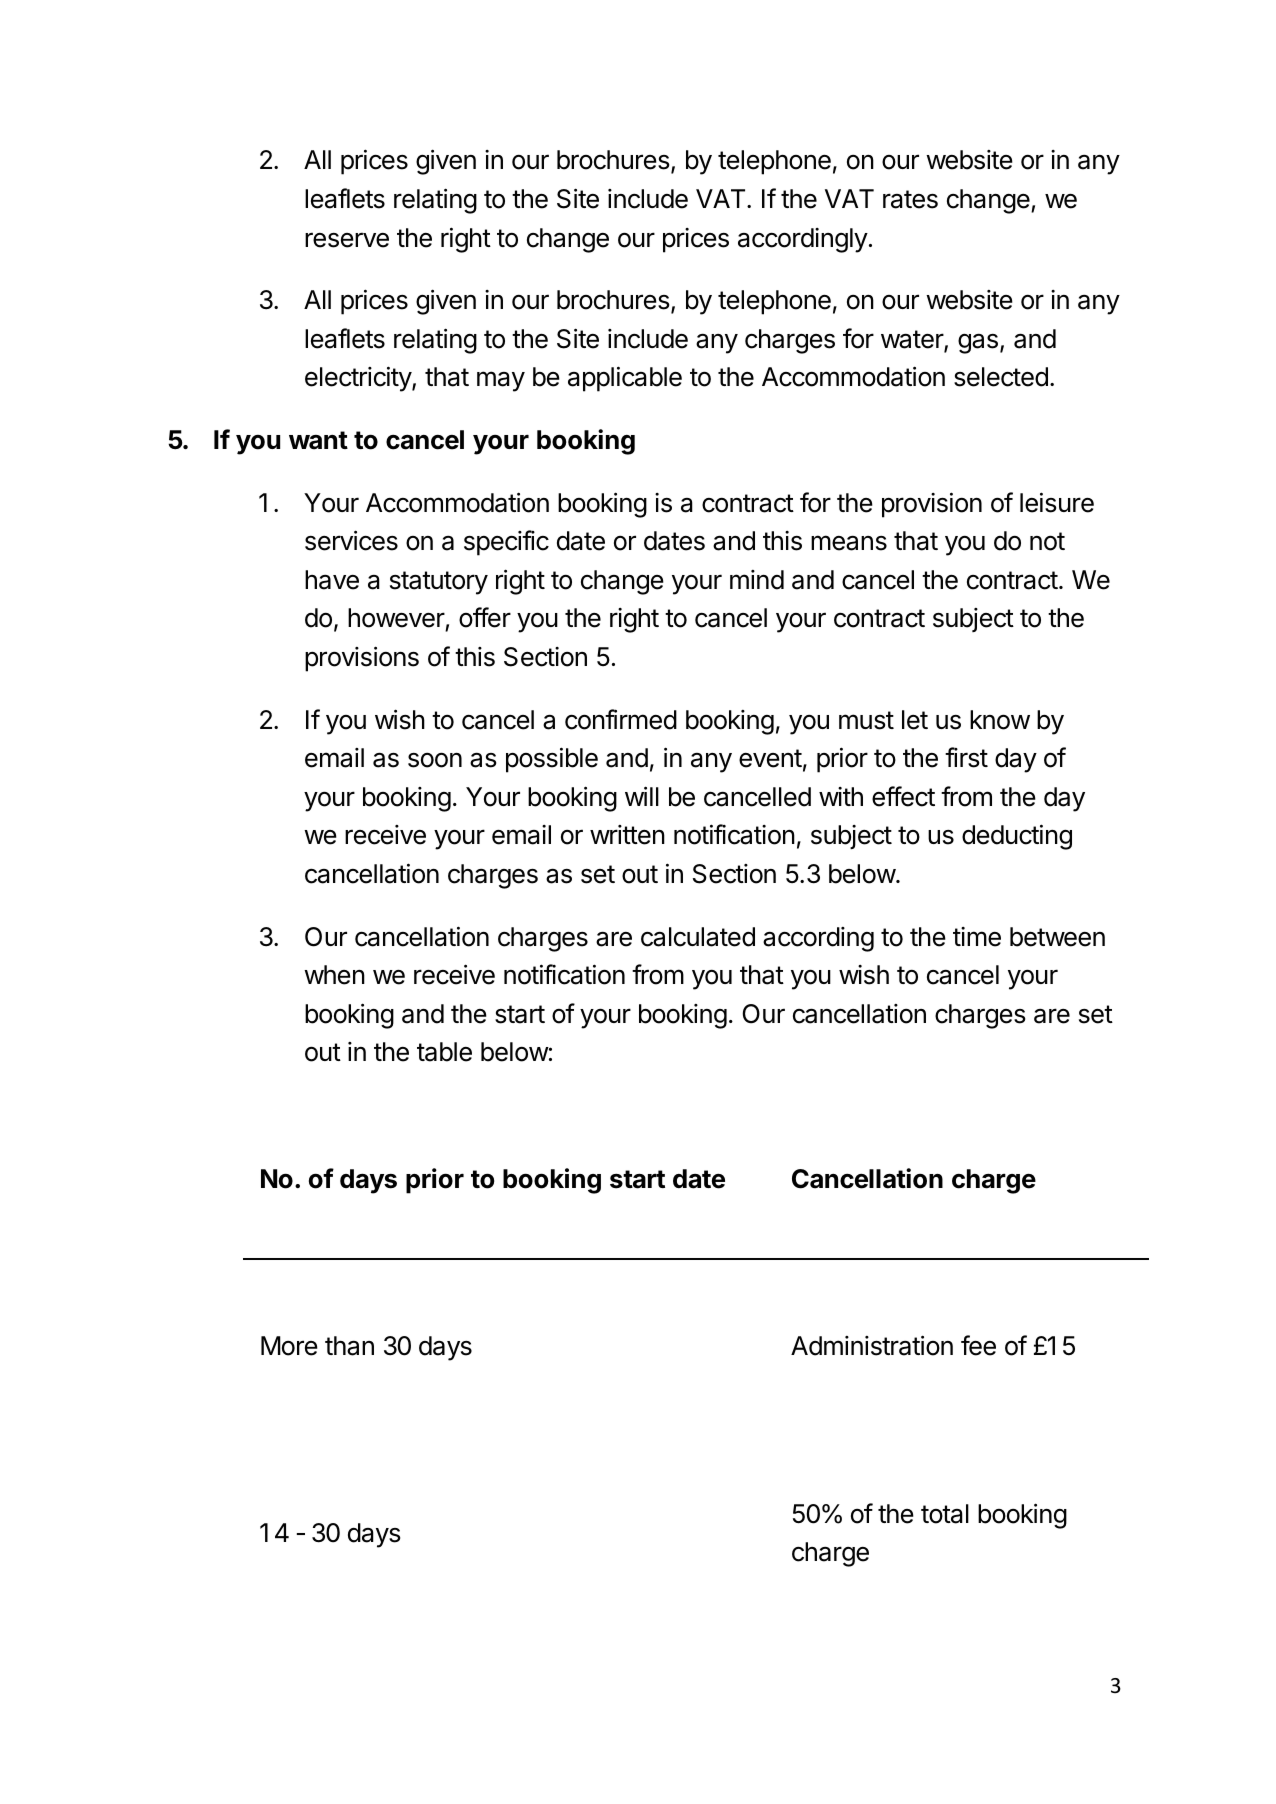  I want to click on than, so click(349, 1346).
